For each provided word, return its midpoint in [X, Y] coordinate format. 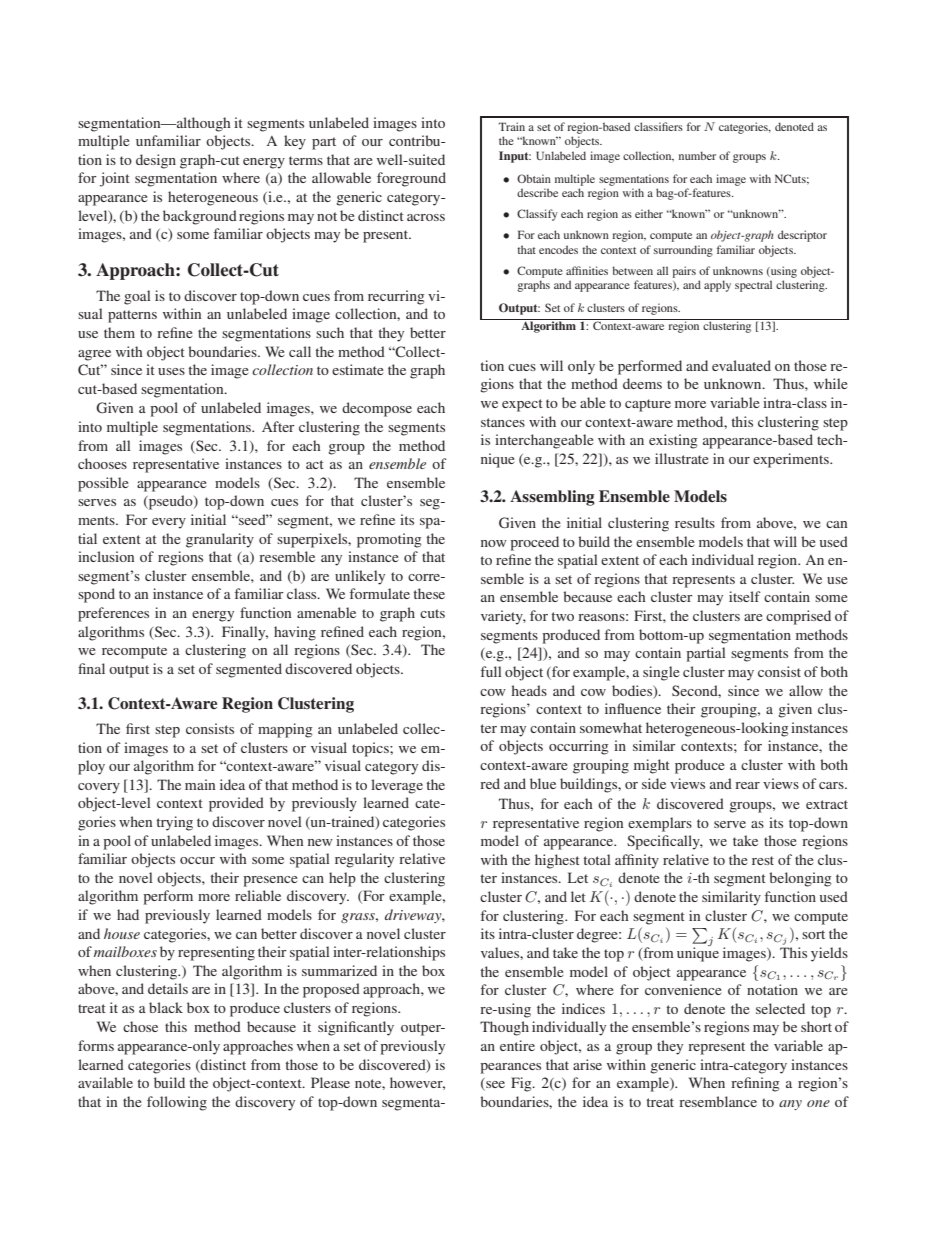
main [200, 784]
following [177, 1103]
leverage [397, 786]
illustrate [681, 458]
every [169, 523]
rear [747, 785]
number [697, 155]
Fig [522, 1084]
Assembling [552, 498]
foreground [411, 179]
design [156, 161]
